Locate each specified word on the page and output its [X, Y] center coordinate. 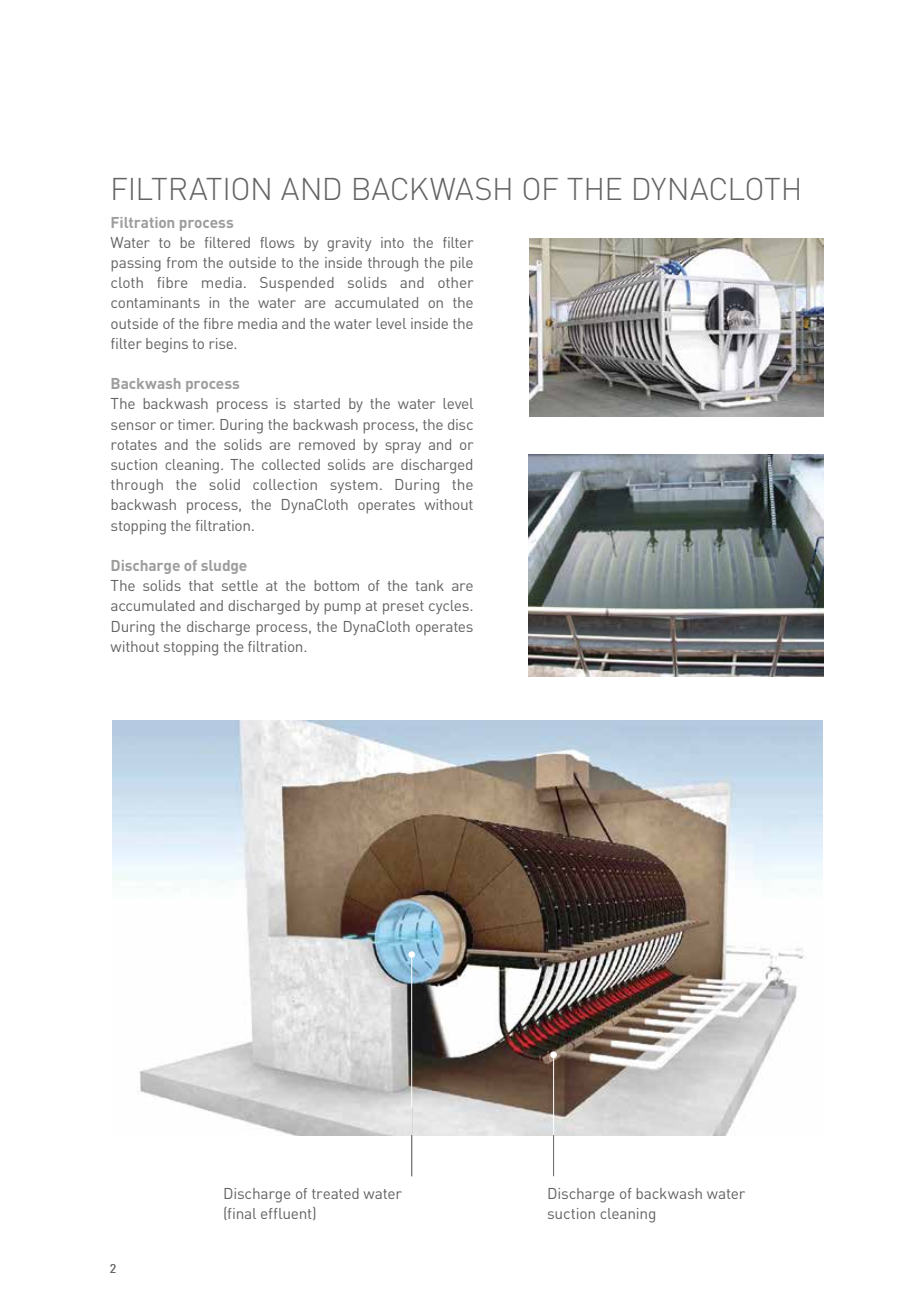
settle [240, 585]
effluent [287, 1213]
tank [430, 585]
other [455, 282]
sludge [223, 567]
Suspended [297, 284]
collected [291, 464]
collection [285, 484]
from [182, 262]
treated [335, 1193]
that [201, 585]
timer [196, 424]
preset [403, 608]
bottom [336, 585]
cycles [450, 607]
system [354, 486]
